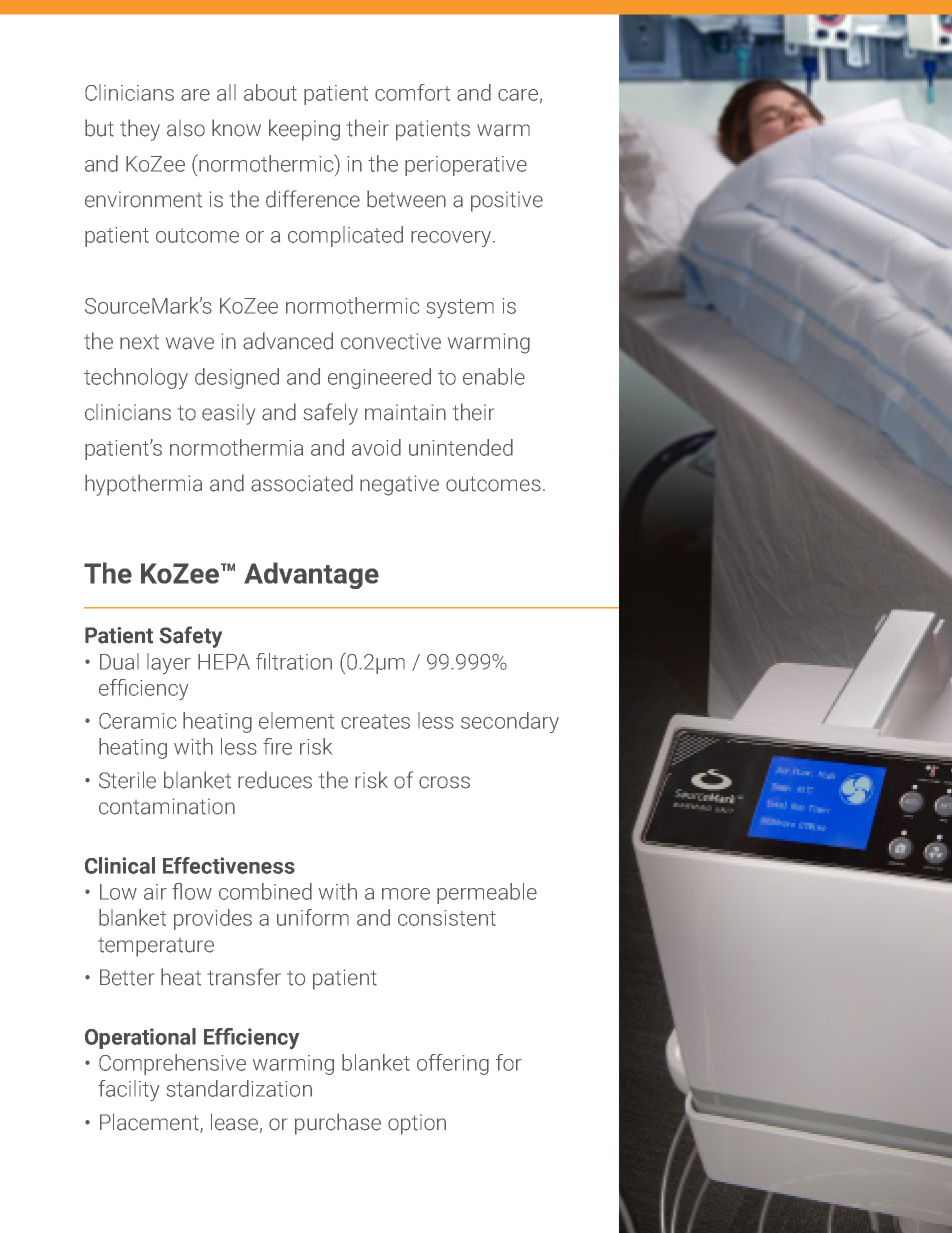  Describe the element at coordinates (155, 892) in the document. I see `air` at that location.
